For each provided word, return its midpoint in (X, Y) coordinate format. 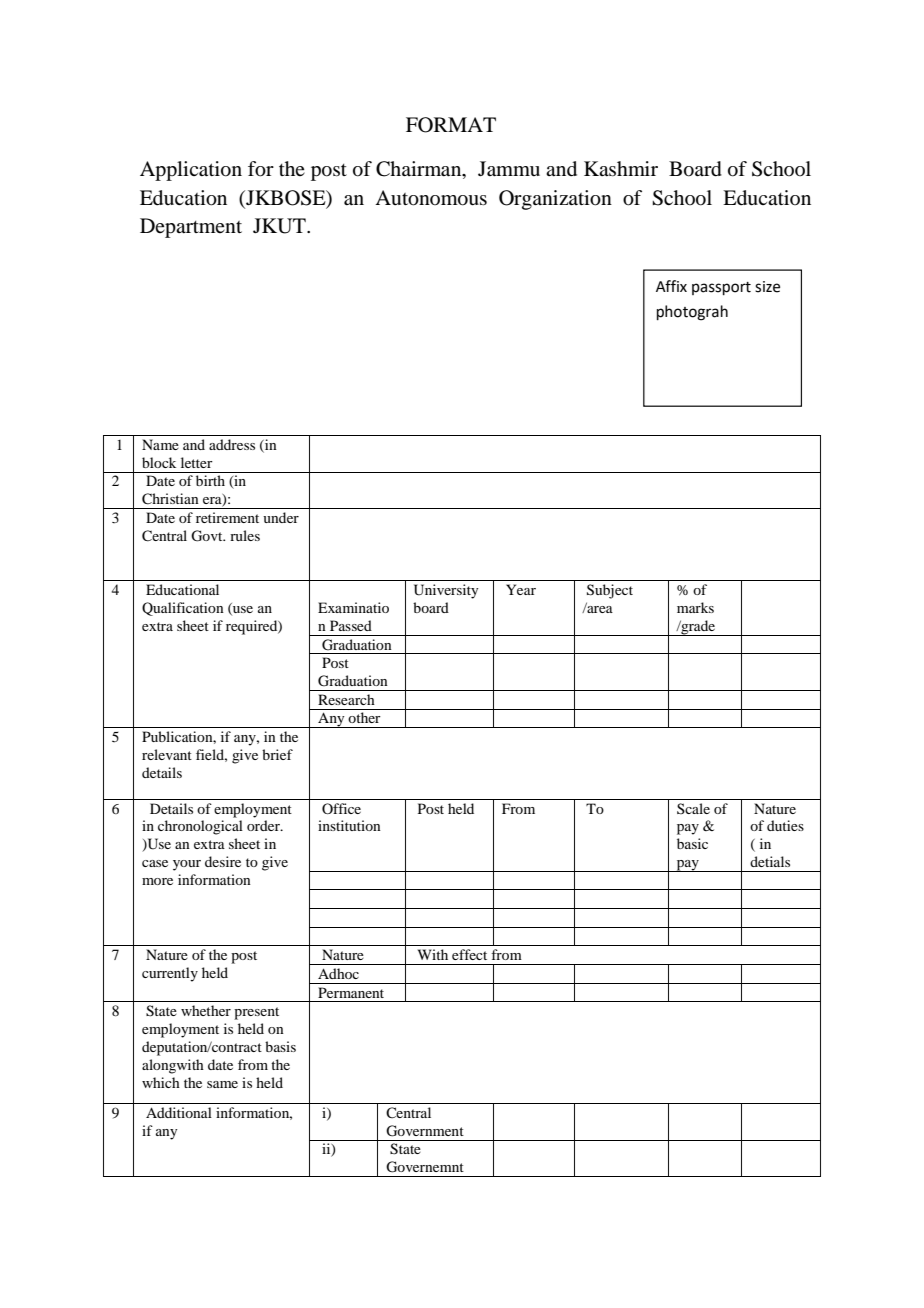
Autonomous (431, 198)
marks (695, 607)
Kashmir (621, 168)
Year (521, 589)
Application (191, 171)
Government (425, 1131)
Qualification (183, 609)
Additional (179, 1112)
